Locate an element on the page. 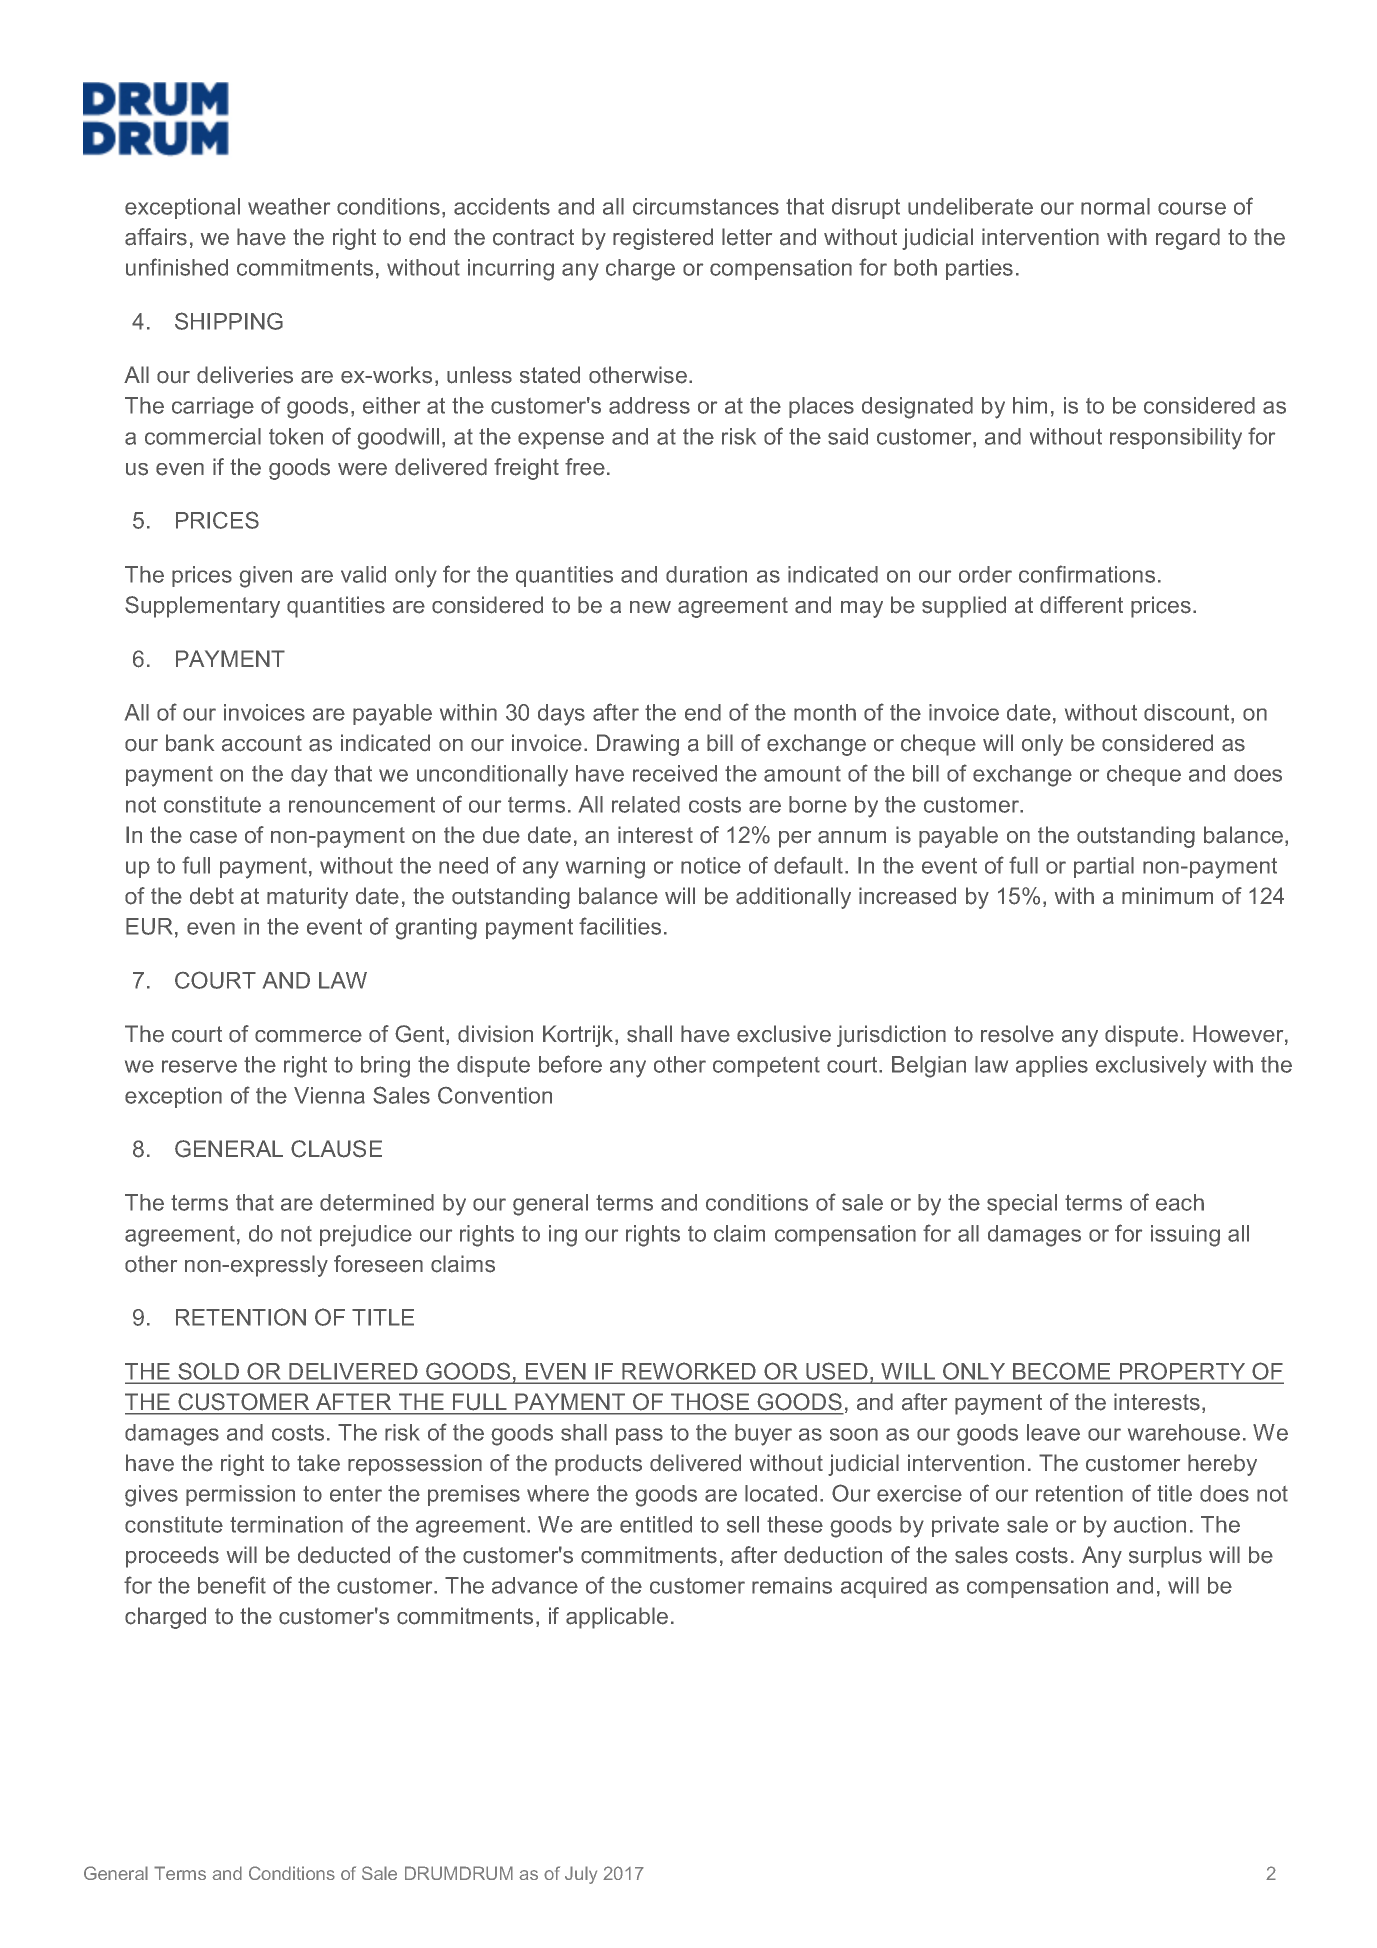 The width and height of the page is (1377, 1948). leave is located at coordinates (1053, 1432).
